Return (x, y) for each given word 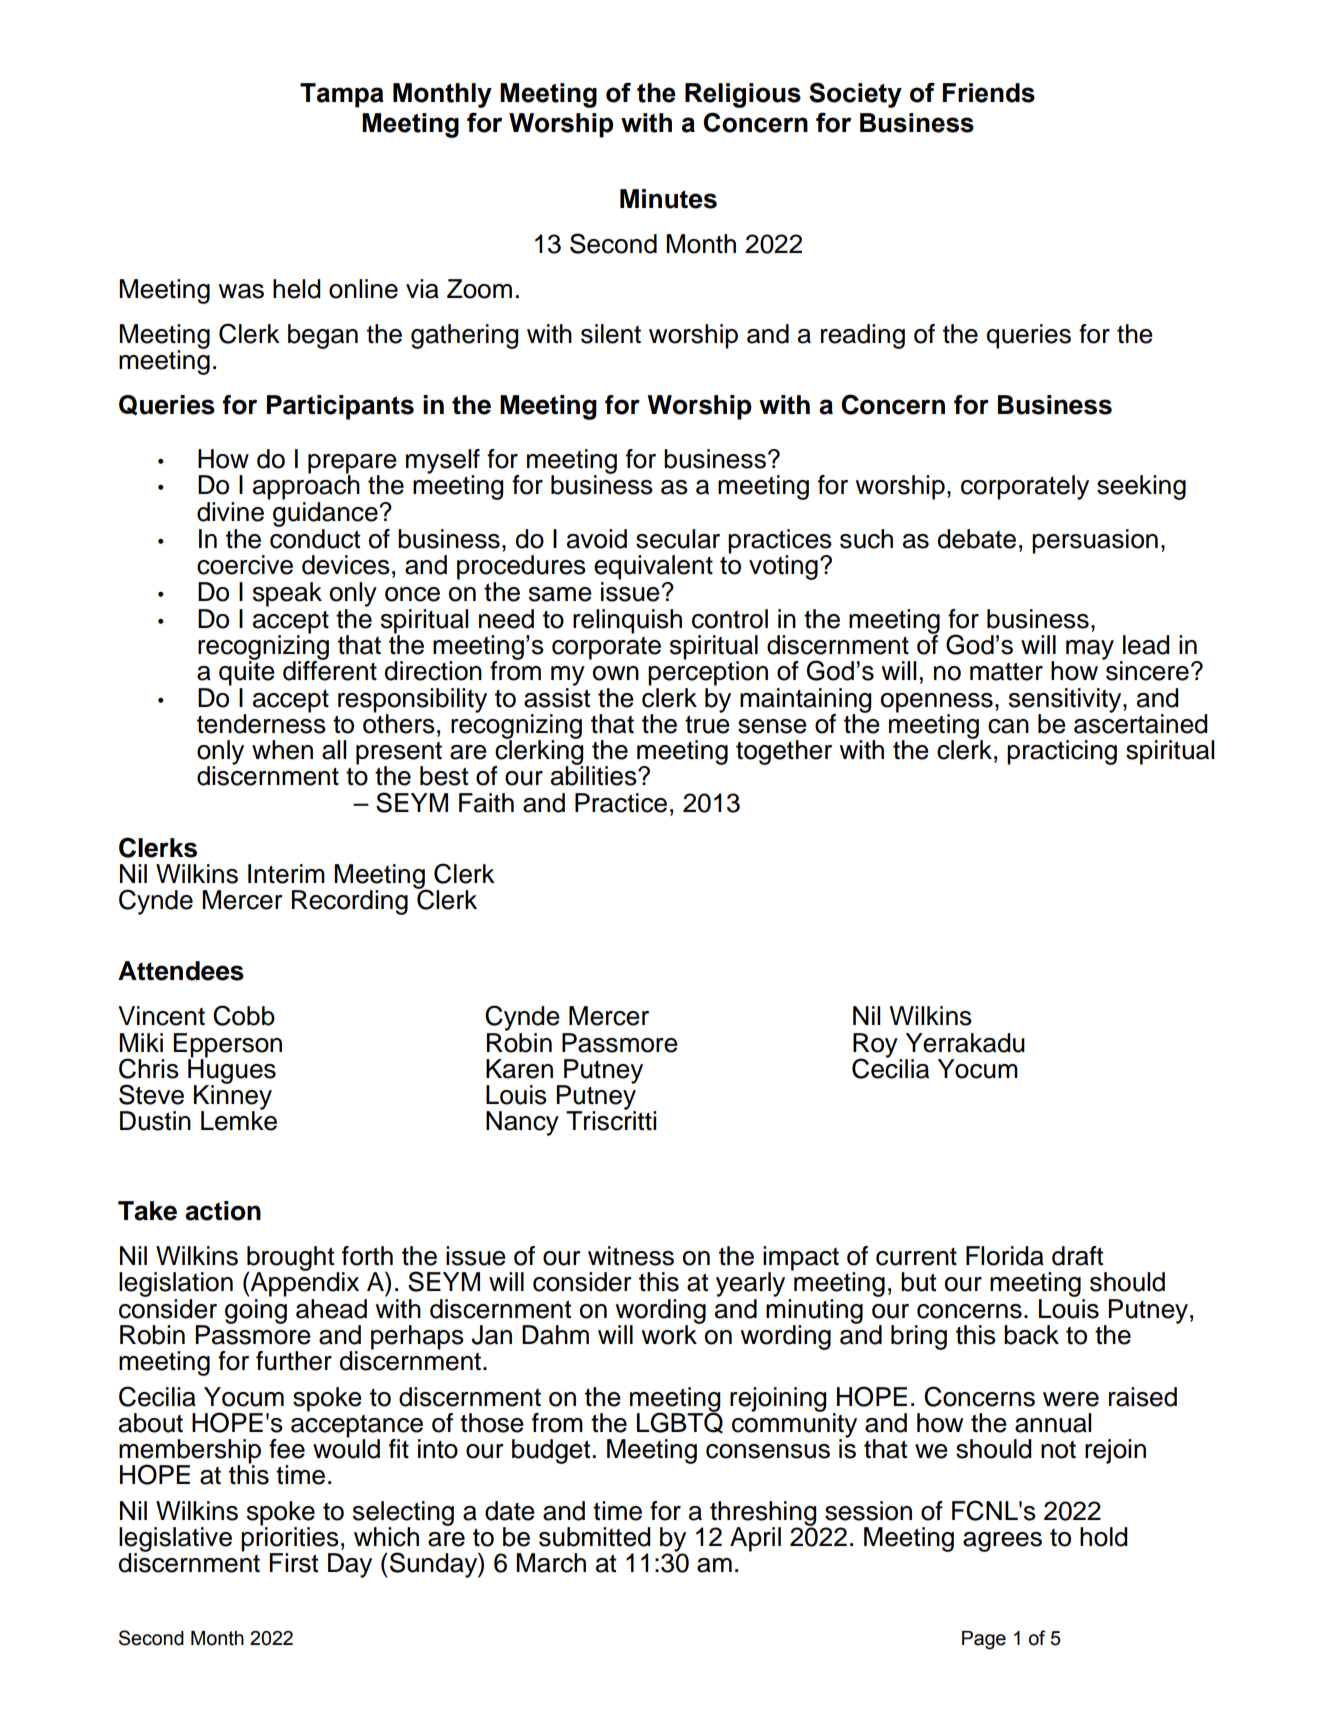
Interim (286, 874)
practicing (1062, 752)
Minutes (668, 199)
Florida (1005, 1256)
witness (631, 1256)
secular (678, 539)
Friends (989, 93)
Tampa (342, 95)
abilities (595, 775)
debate (977, 539)
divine (230, 512)
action (223, 1211)
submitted (595, 1537)
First (293, 1563)
